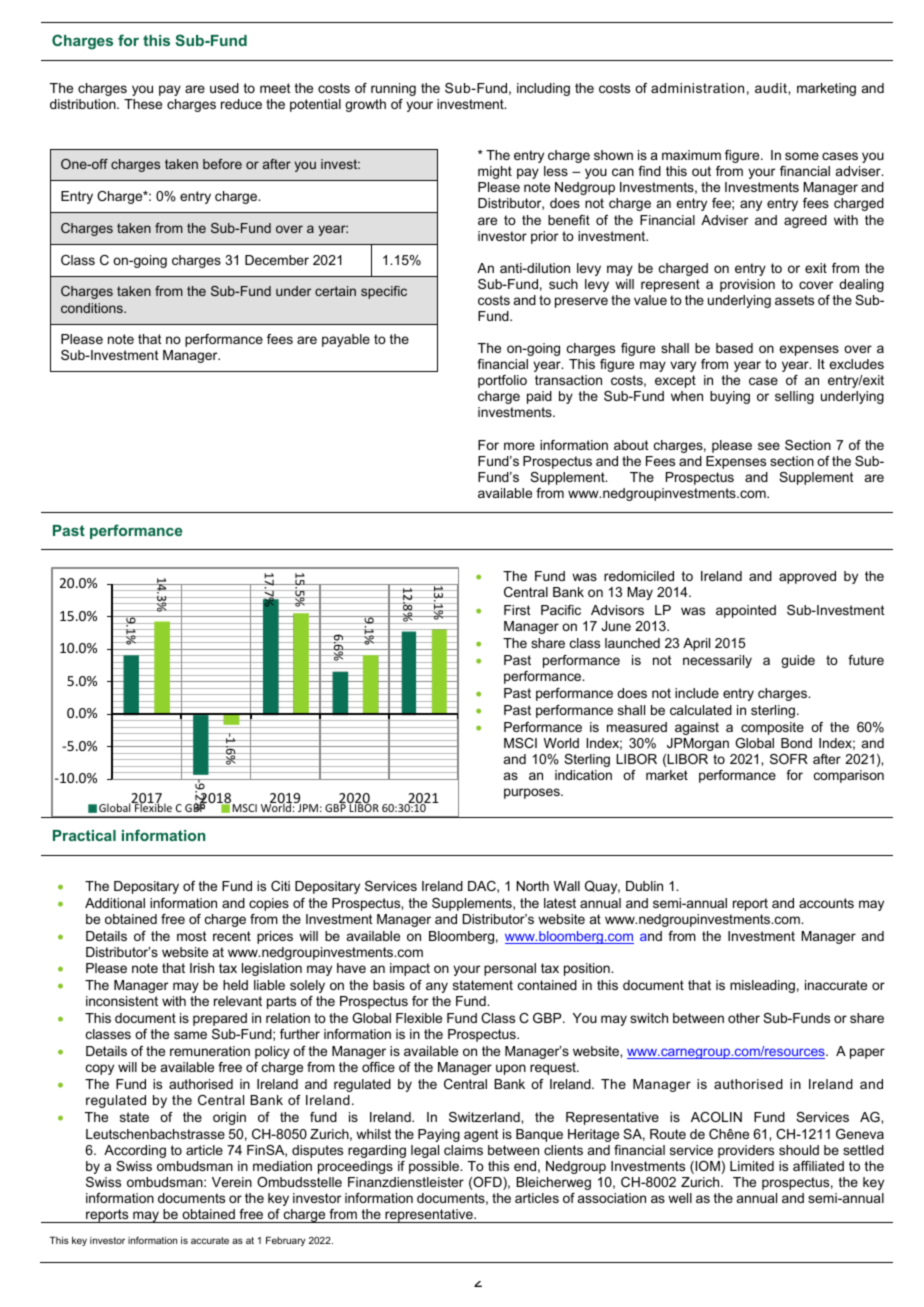 The width and height of the image is (924, 1307). What do you see at coordinates (772, 88) in the image?
I see `audit` at bounding box center [772, 88].
